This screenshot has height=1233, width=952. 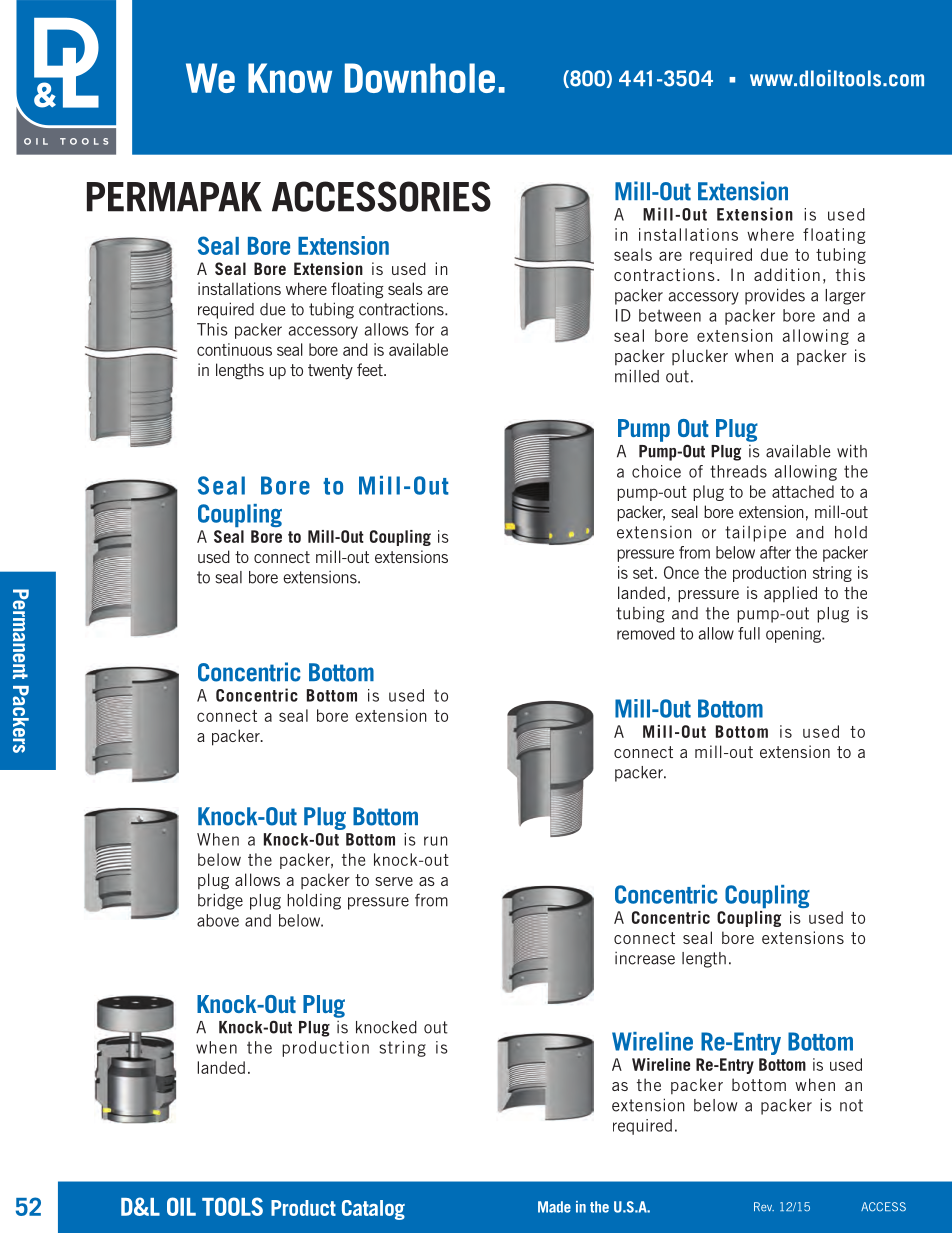 What do you see at coordinates (851, 1105) in the screenshot?
I see `not` at bounding box center [851, 1105].
